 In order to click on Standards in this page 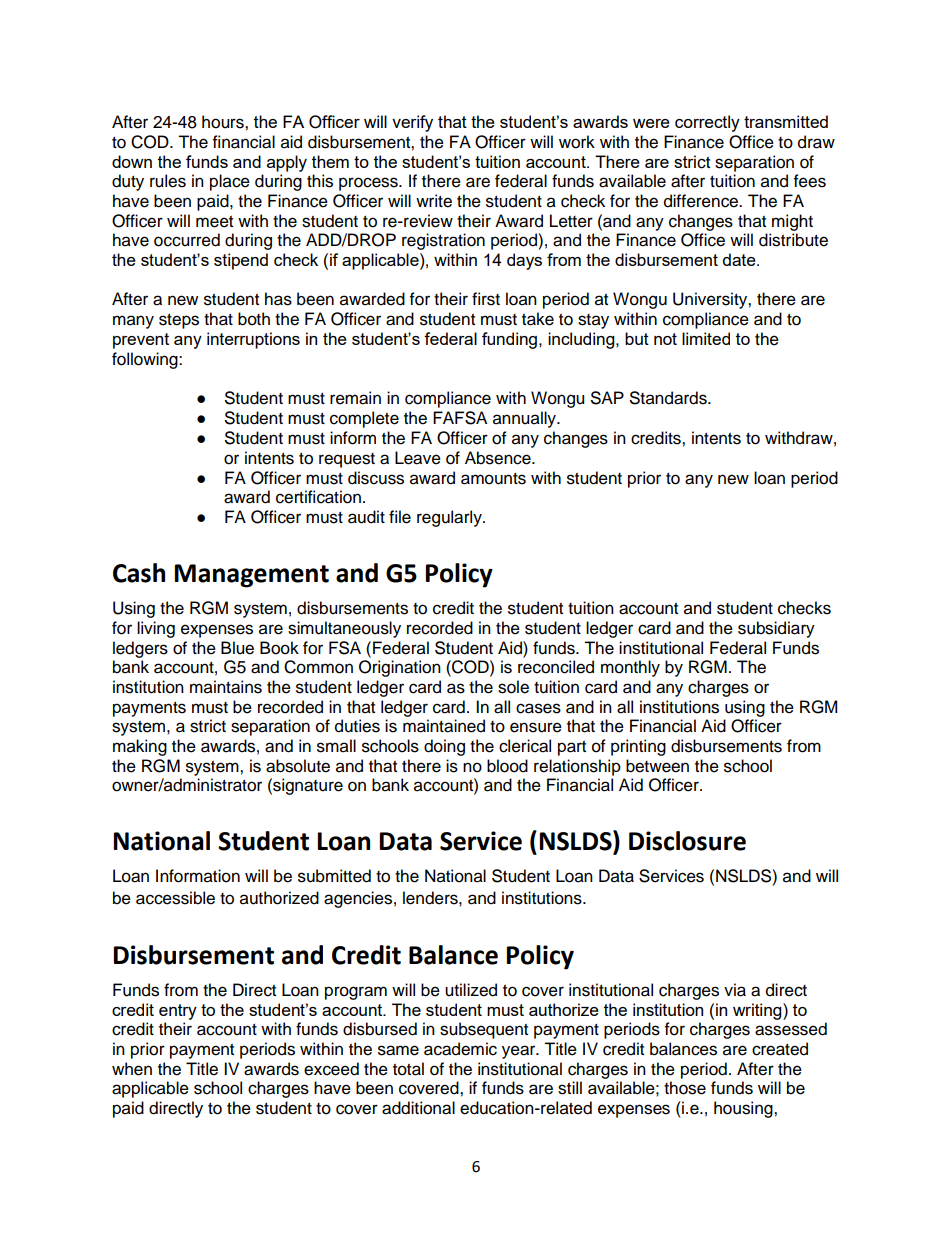, I will do `click(669, 398)`.
